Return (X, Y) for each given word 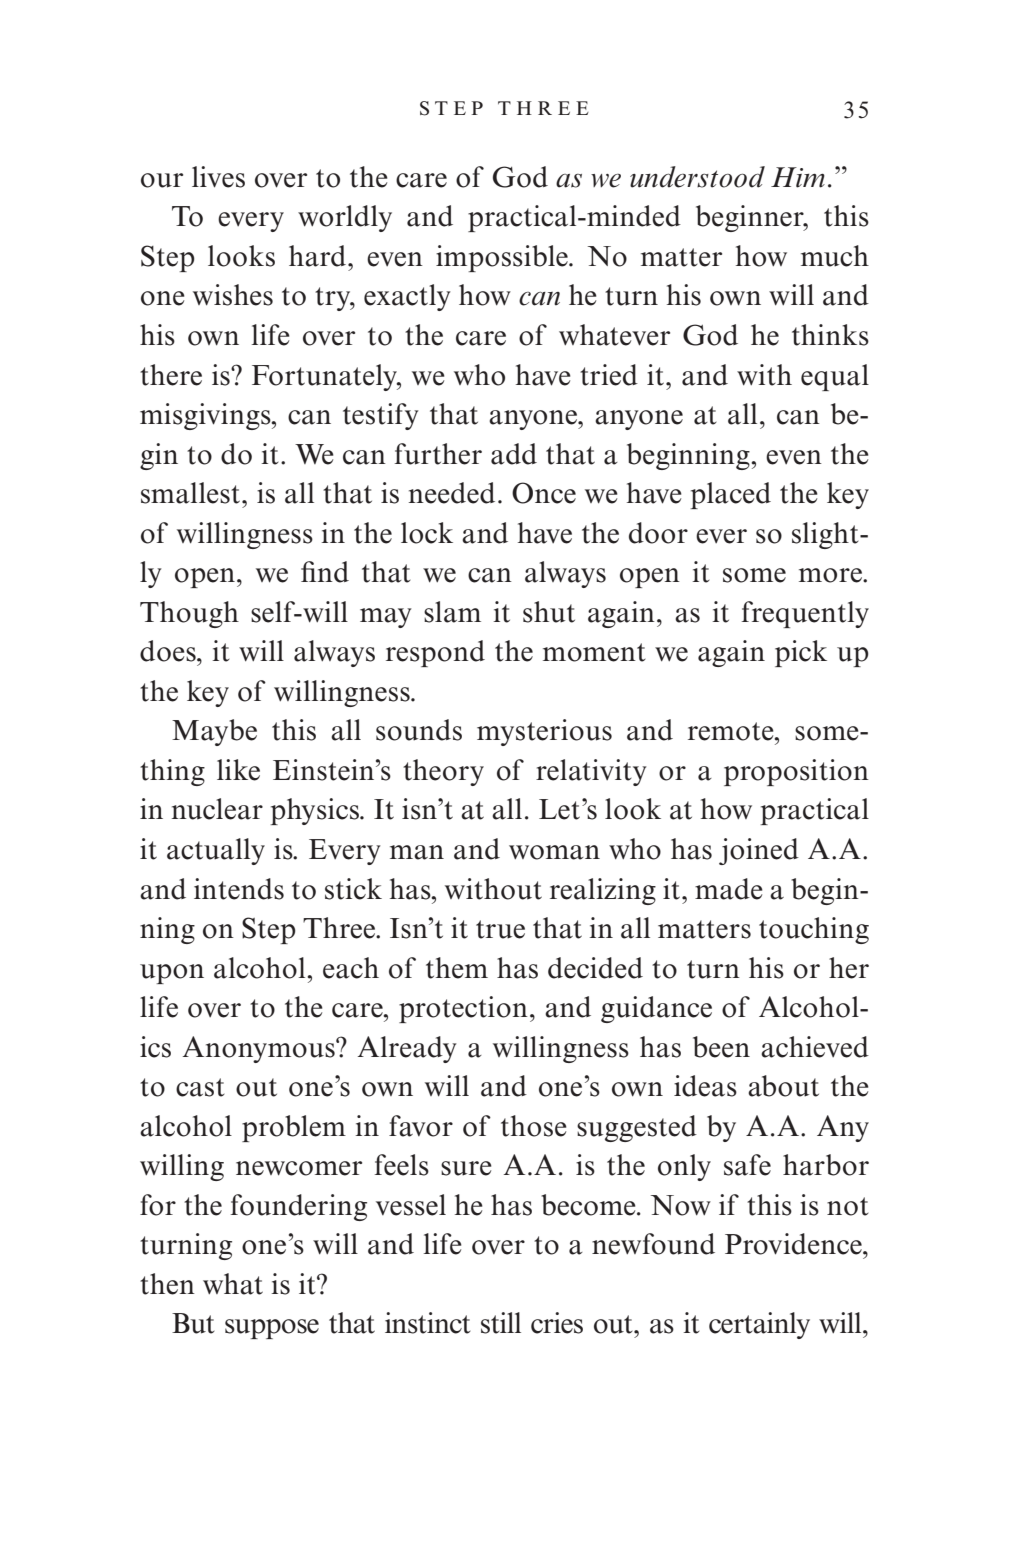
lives (218, 177)
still (501, 1323)
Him (798, 177)
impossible (503, 258)
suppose (272, 1329)
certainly (759, 1325)
